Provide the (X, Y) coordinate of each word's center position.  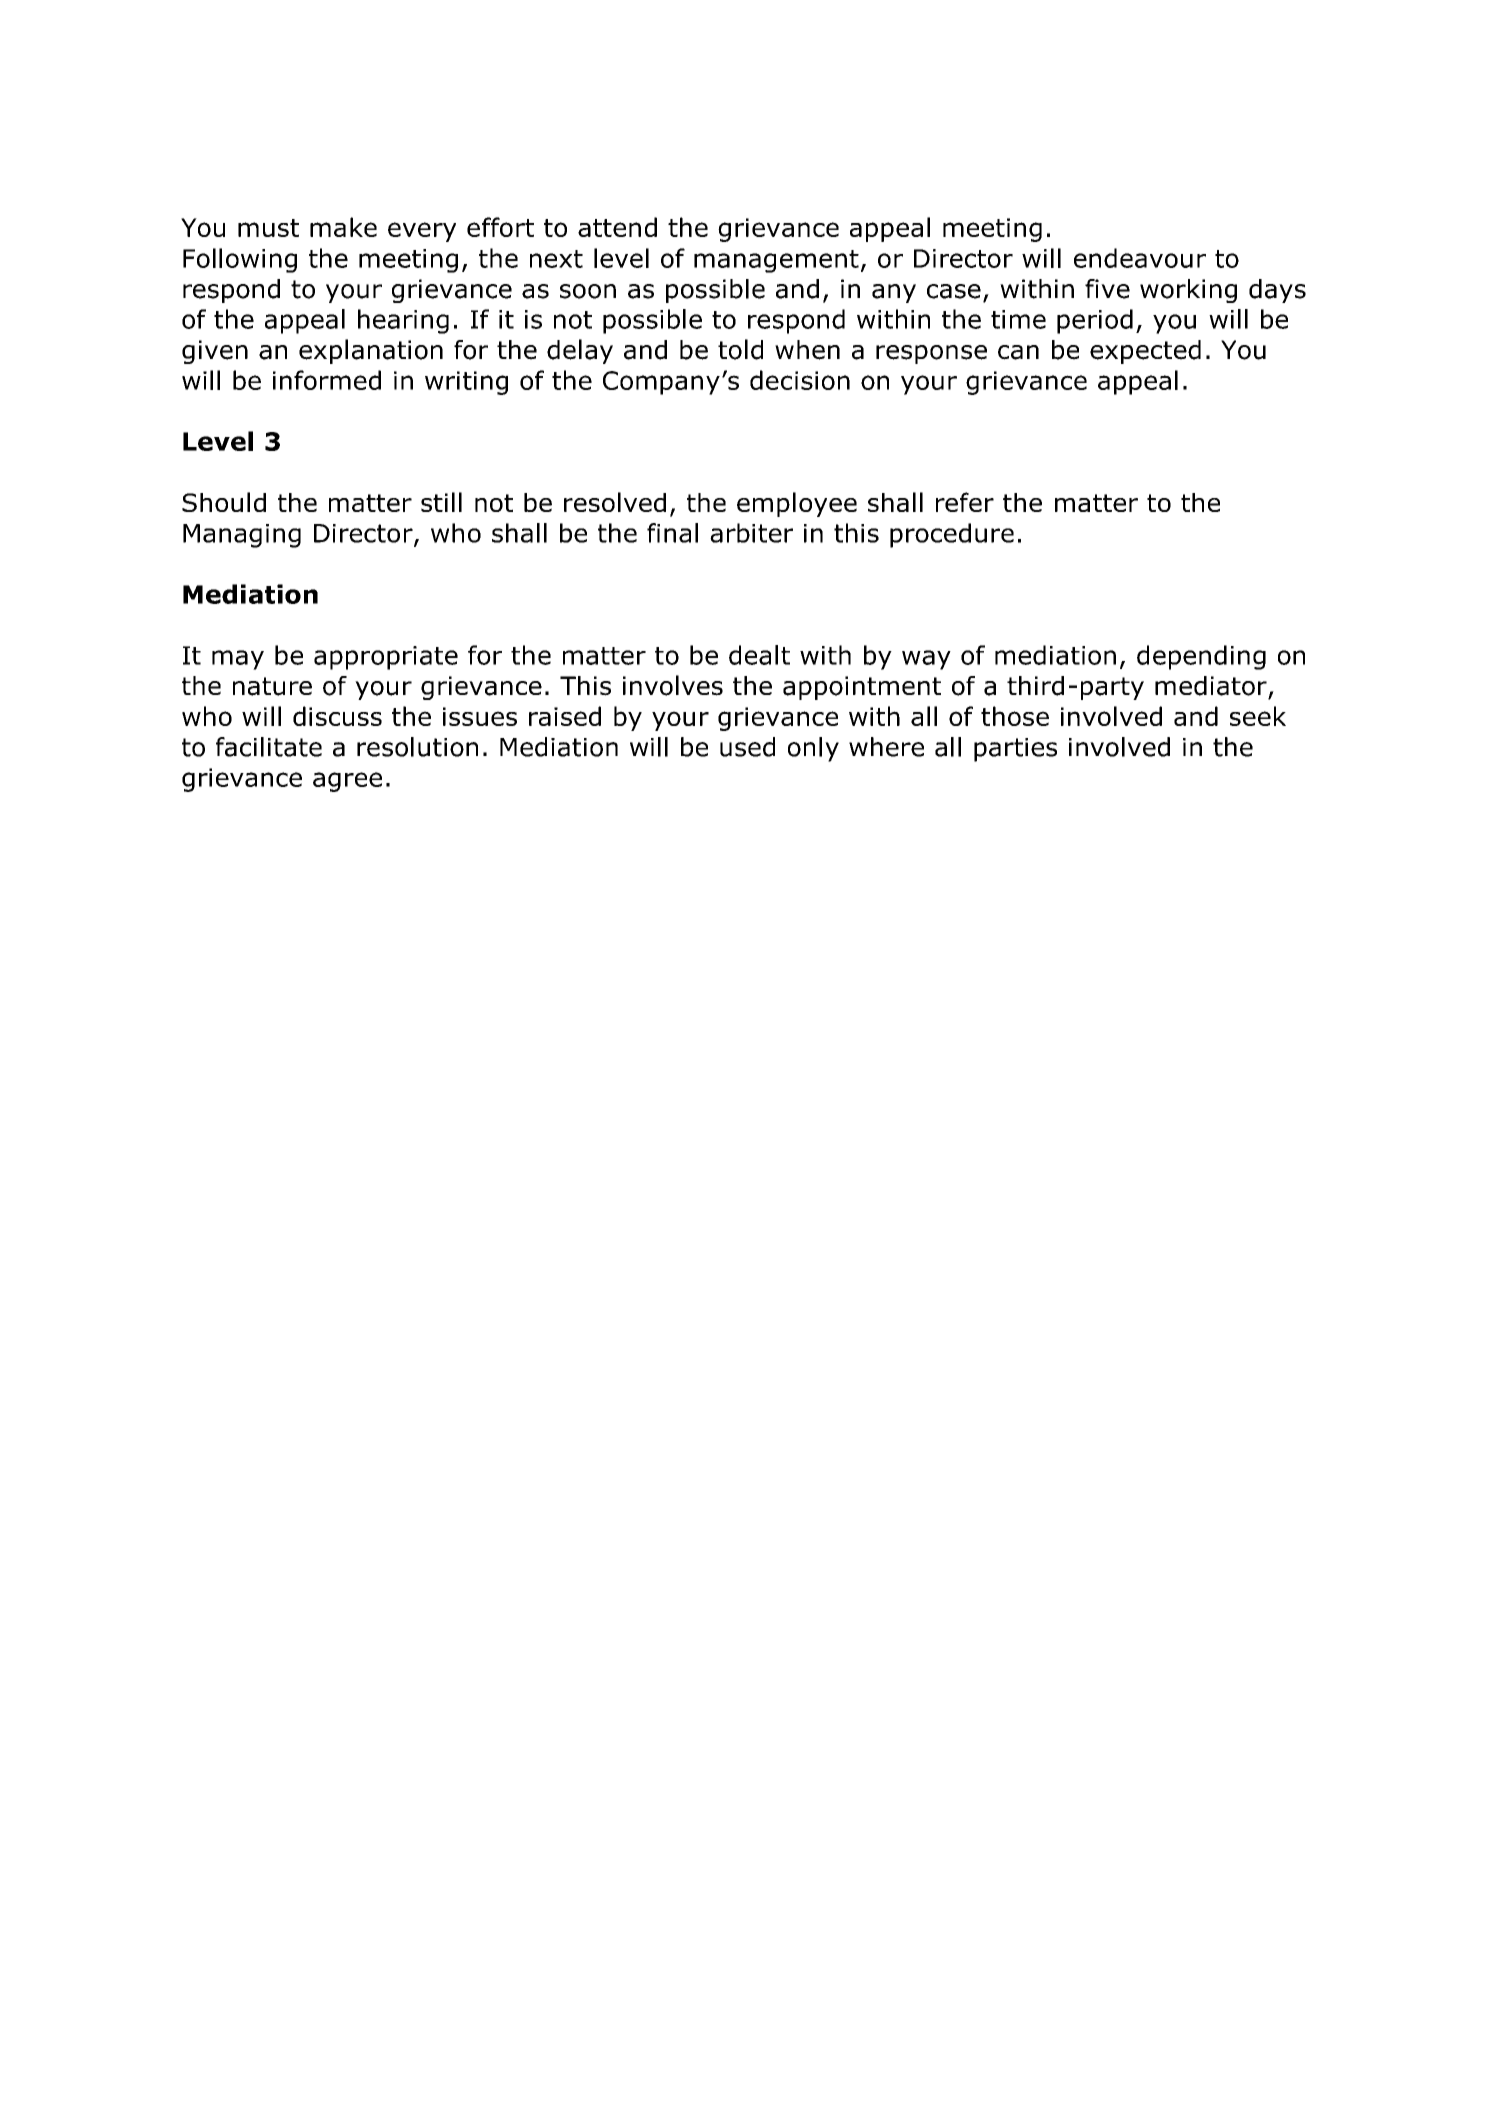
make (343, 227)
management (776, 261)
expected (1145, 352)
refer (965, 502)
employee (797, 504)
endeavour (1140, 258)
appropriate (386, 658)
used (747, 747)
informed (327, 380)
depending (1201, 657)
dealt (759, 655)
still (441, 502)
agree (347, 782)
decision (800, 380)
